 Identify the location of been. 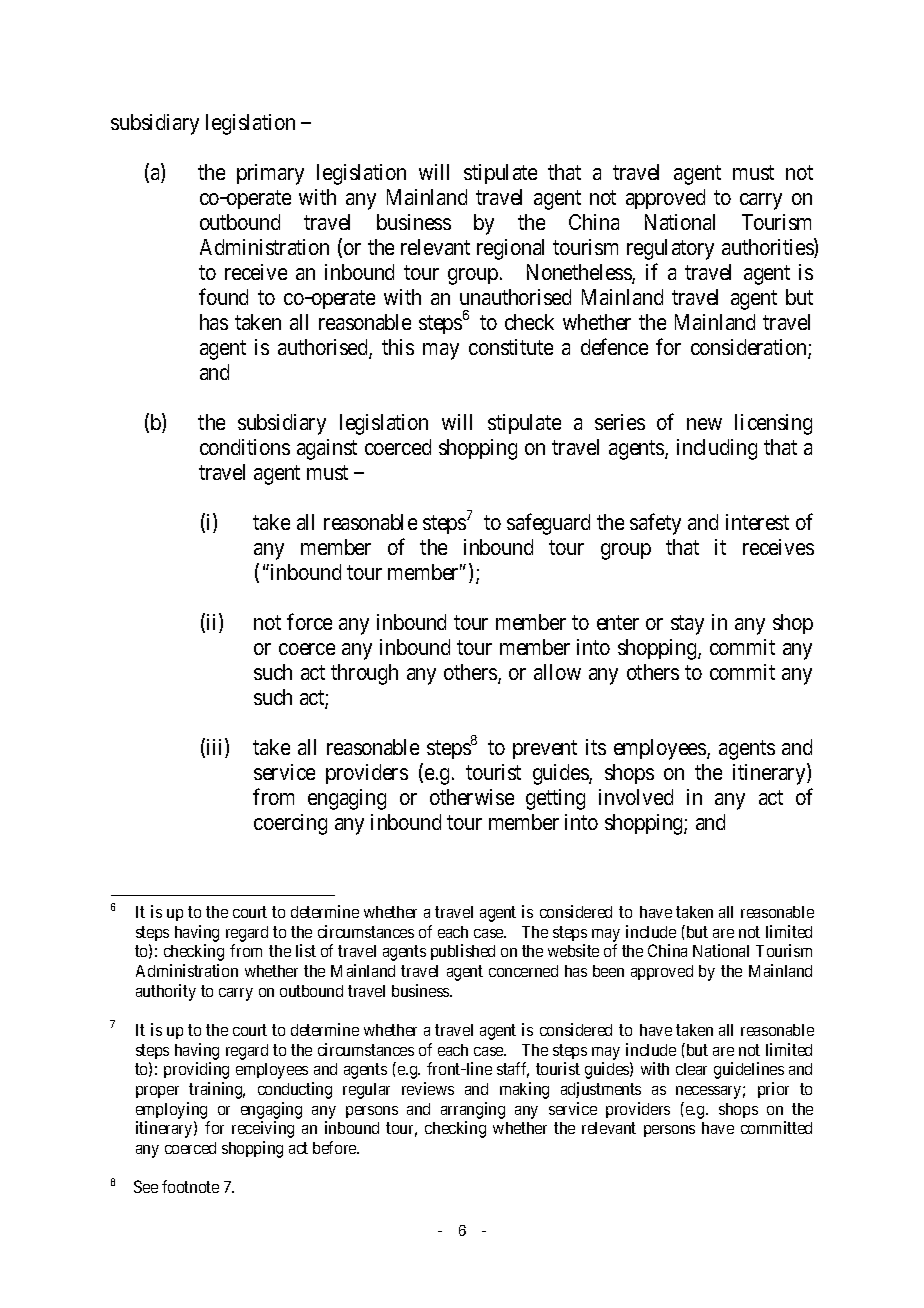
(608, 971).
